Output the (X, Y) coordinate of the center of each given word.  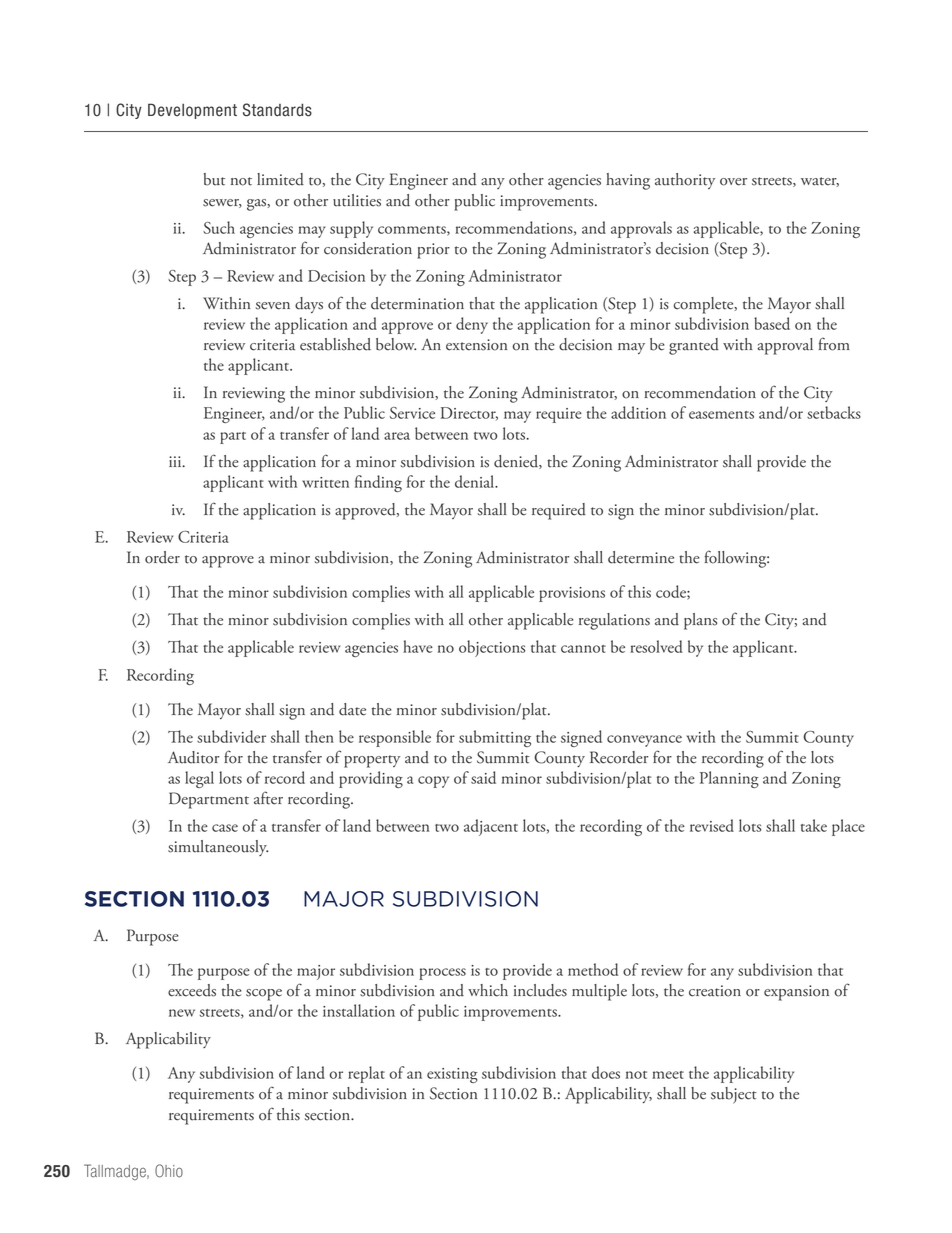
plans (700, 621)
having (628, 181)
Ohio (169, 1171)
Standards (277, 110)
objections (492, 648)
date (352, 709)
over (733, 182)
